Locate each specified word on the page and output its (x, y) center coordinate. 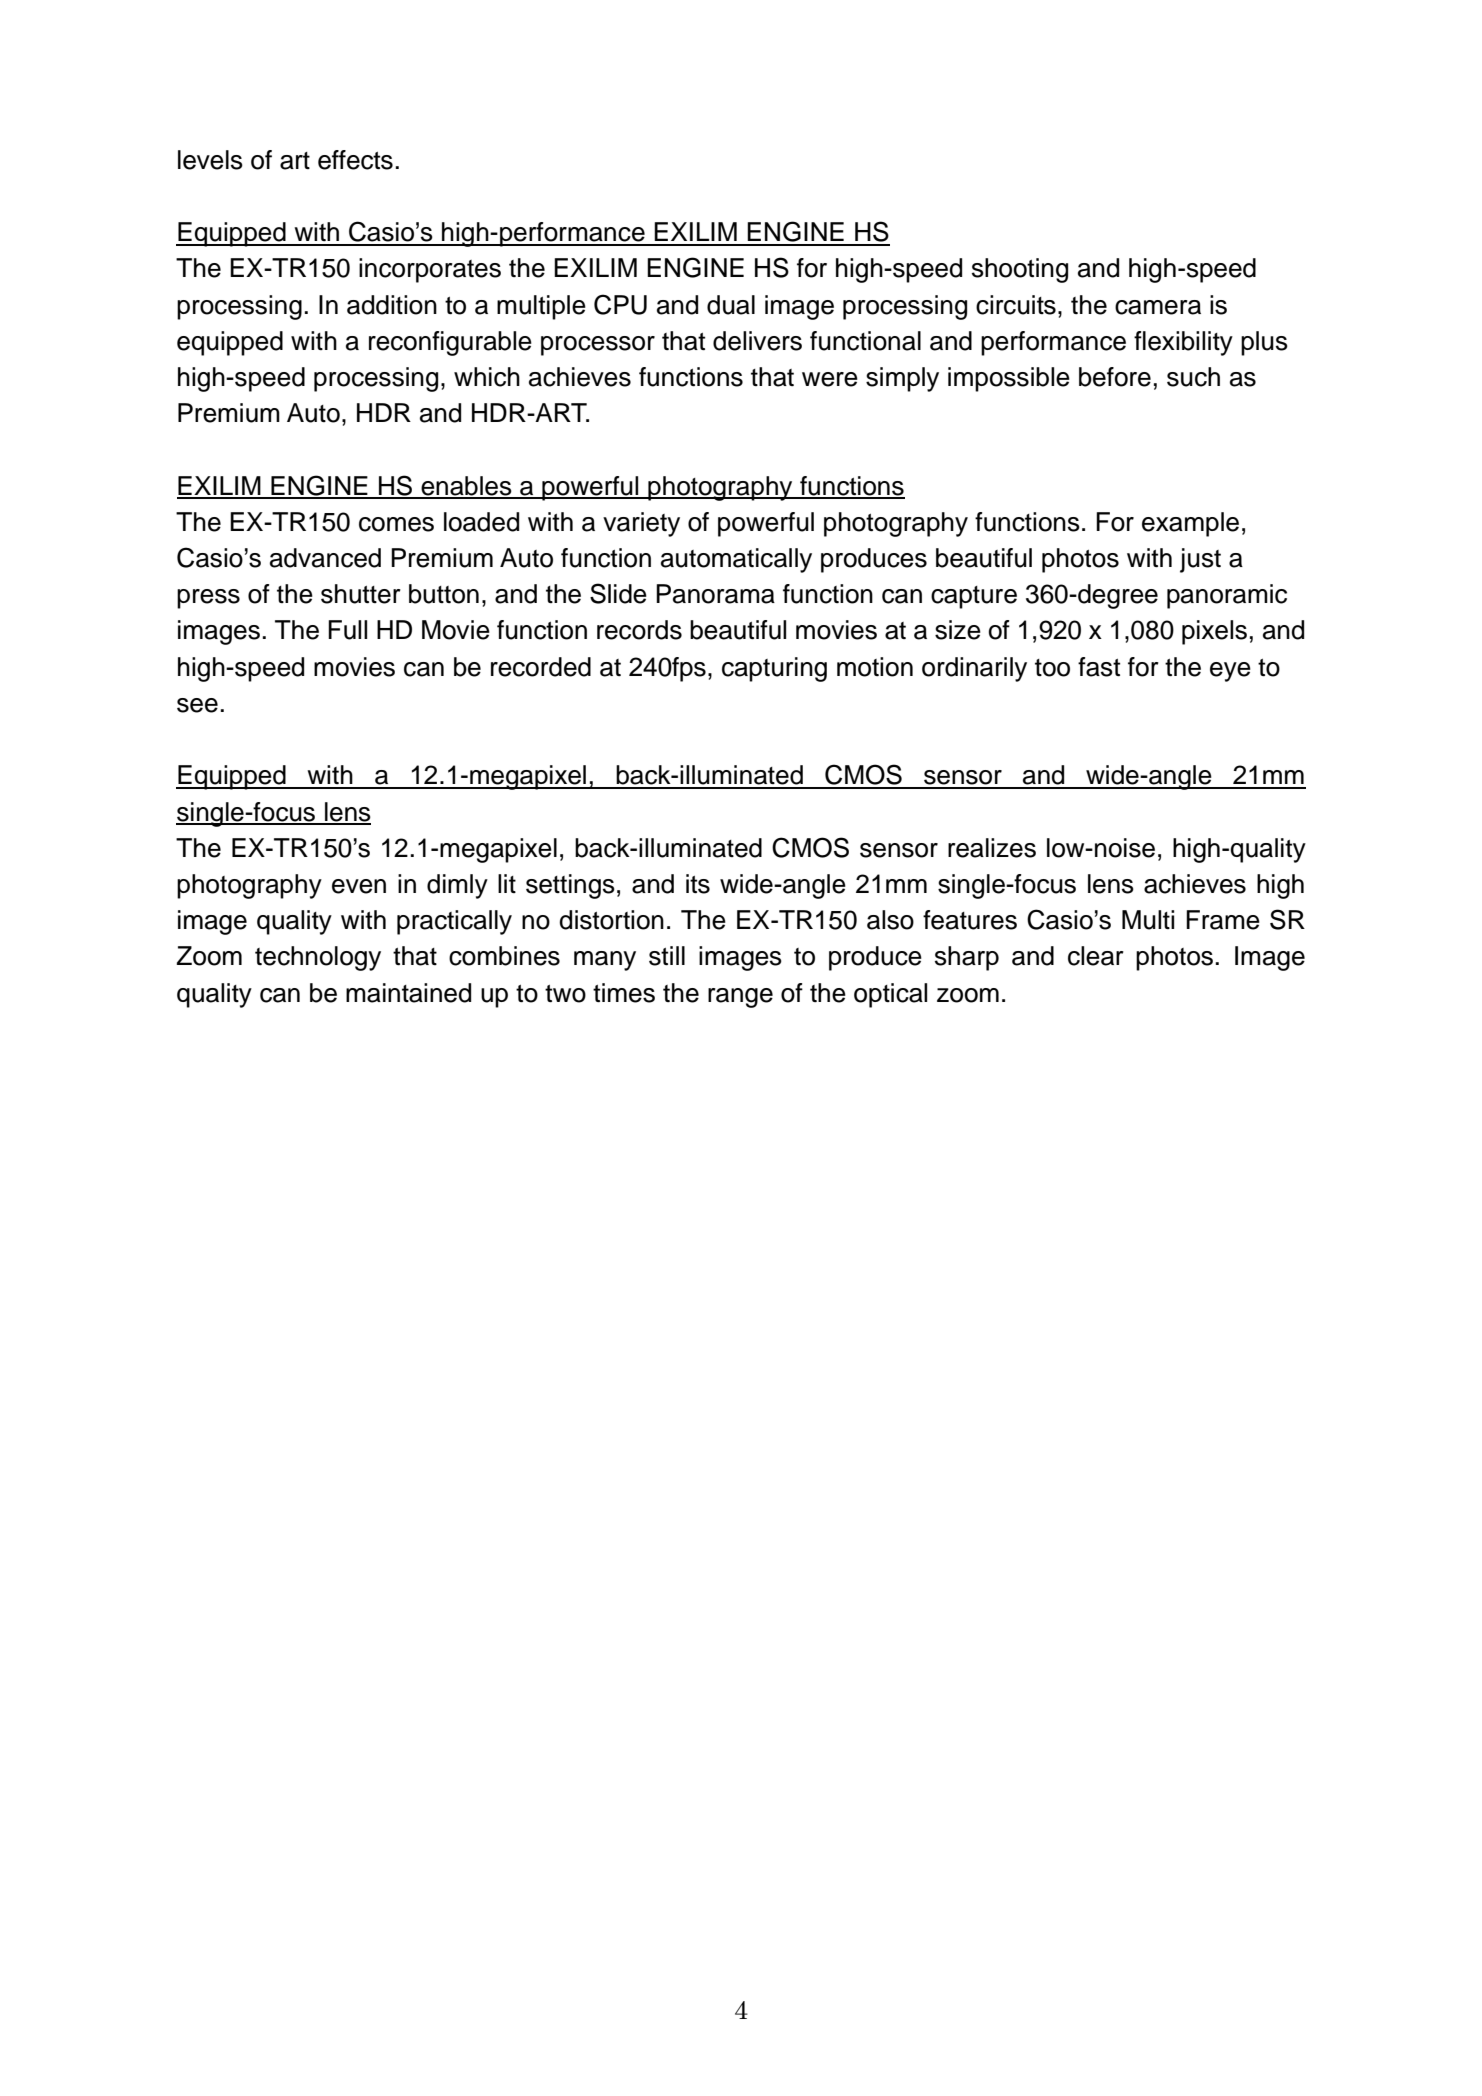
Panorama (715, 594)
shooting (1020, 270)
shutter (361, 594)
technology (318, 958)
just (1200, 560)
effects (355, 160)
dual (731, 305)
